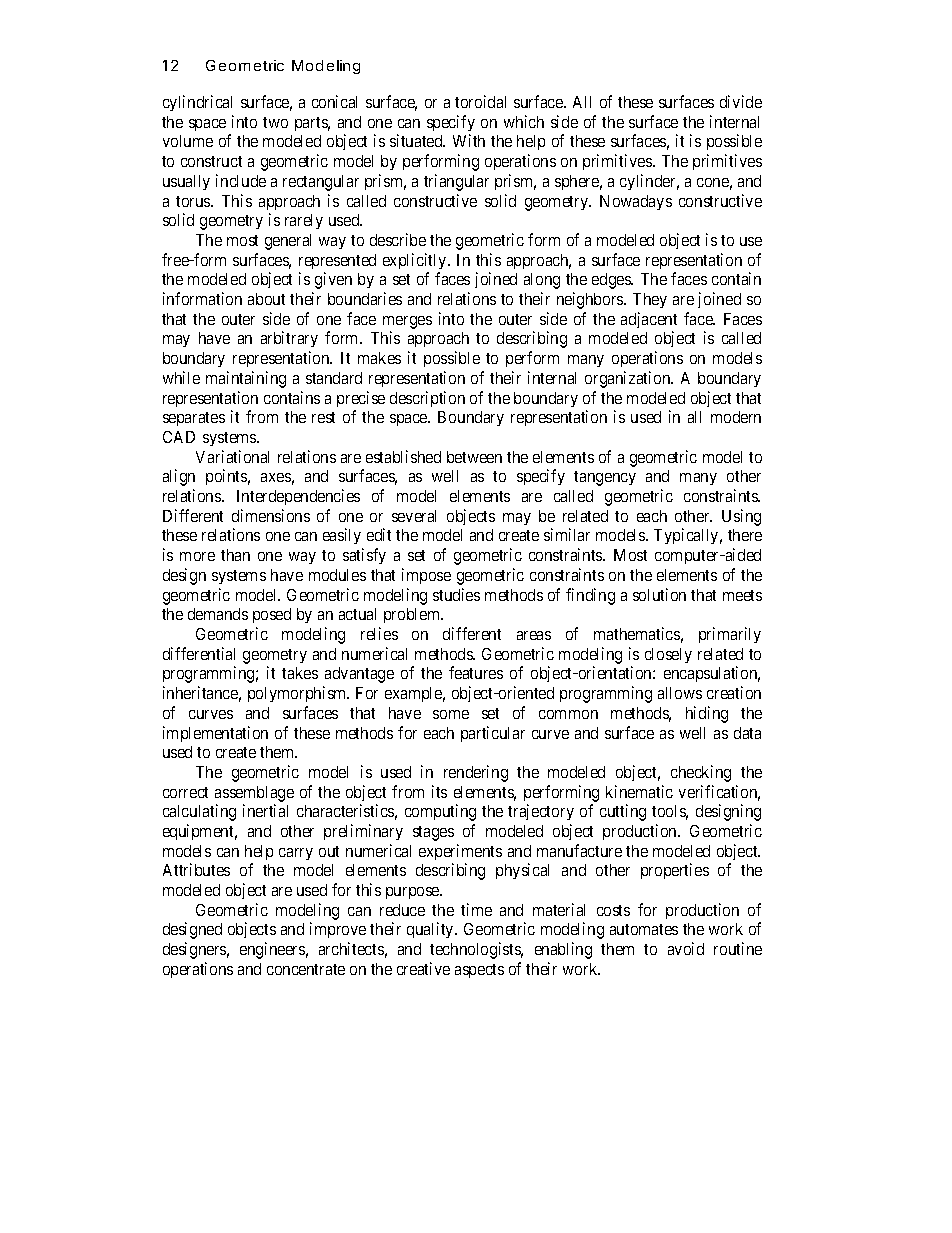  What do you see at coordinates (426, 576) in the page?
I see `impose` at bounding box center [426, 576].
